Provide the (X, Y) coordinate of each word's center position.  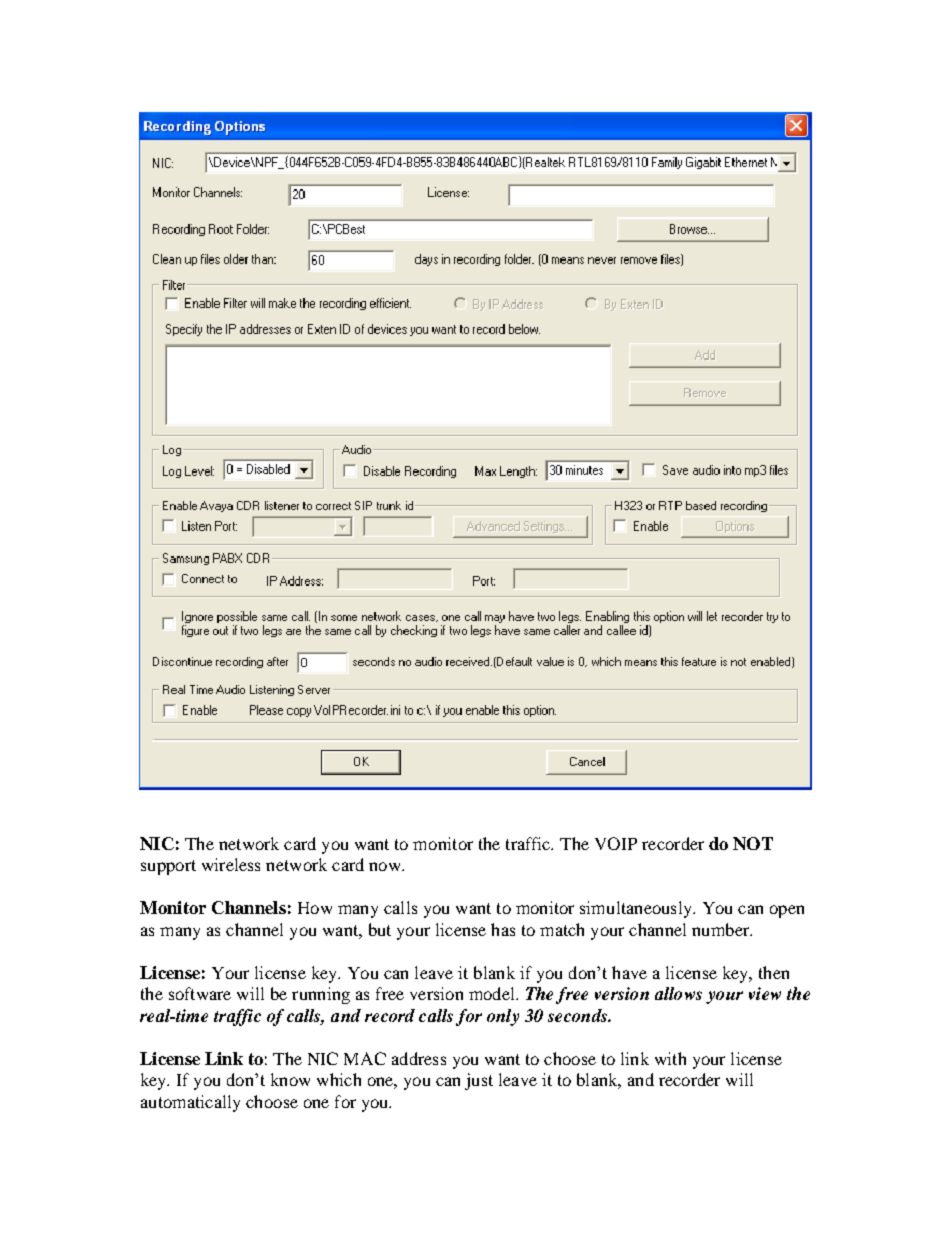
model (493, 993)
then (774, 972)
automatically (190, 1103)
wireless (231, 864)
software (200, 993)
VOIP (616, 843)
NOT (753, 843)
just (479, 1081)
